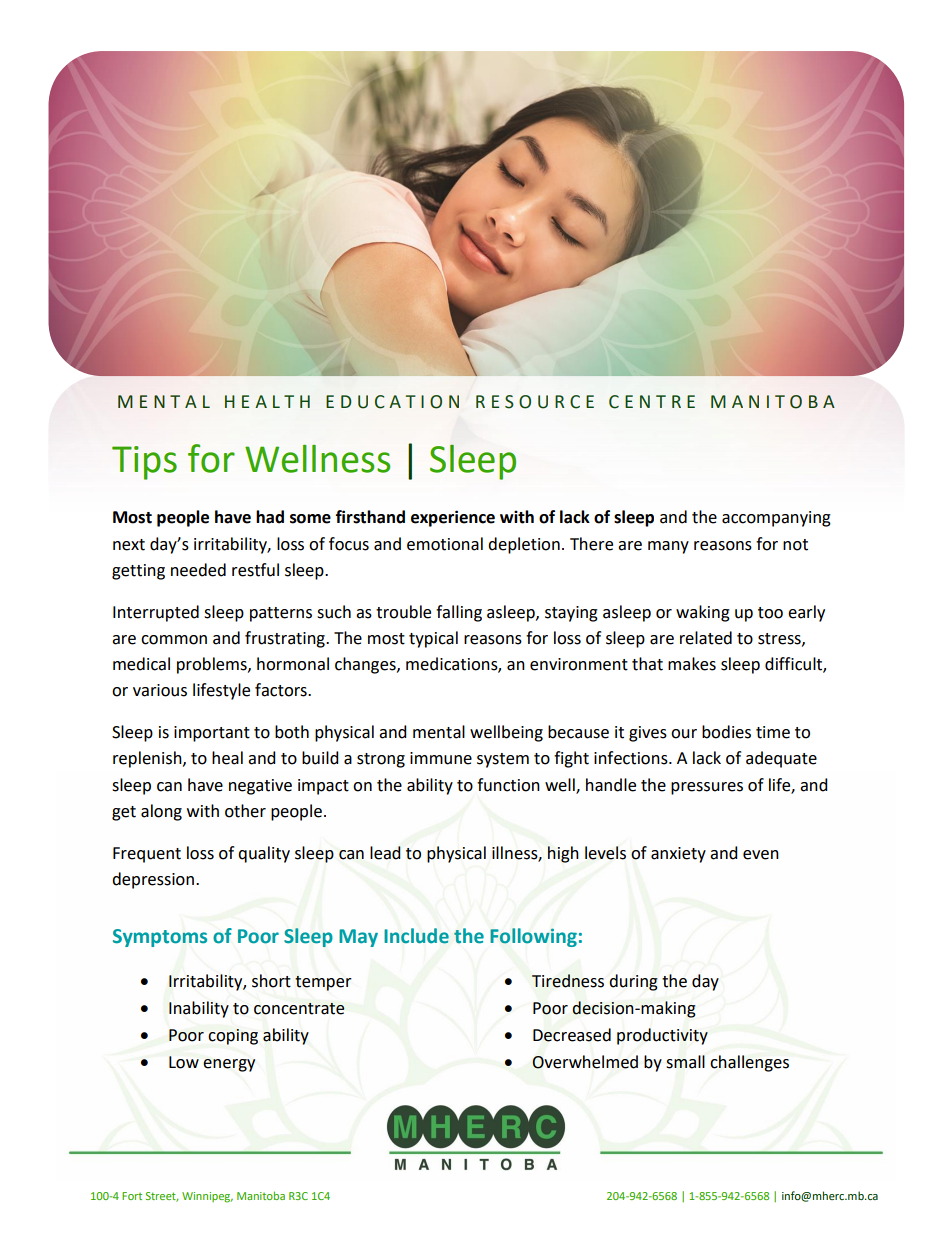  I want to click on even, so click(761, 855).
